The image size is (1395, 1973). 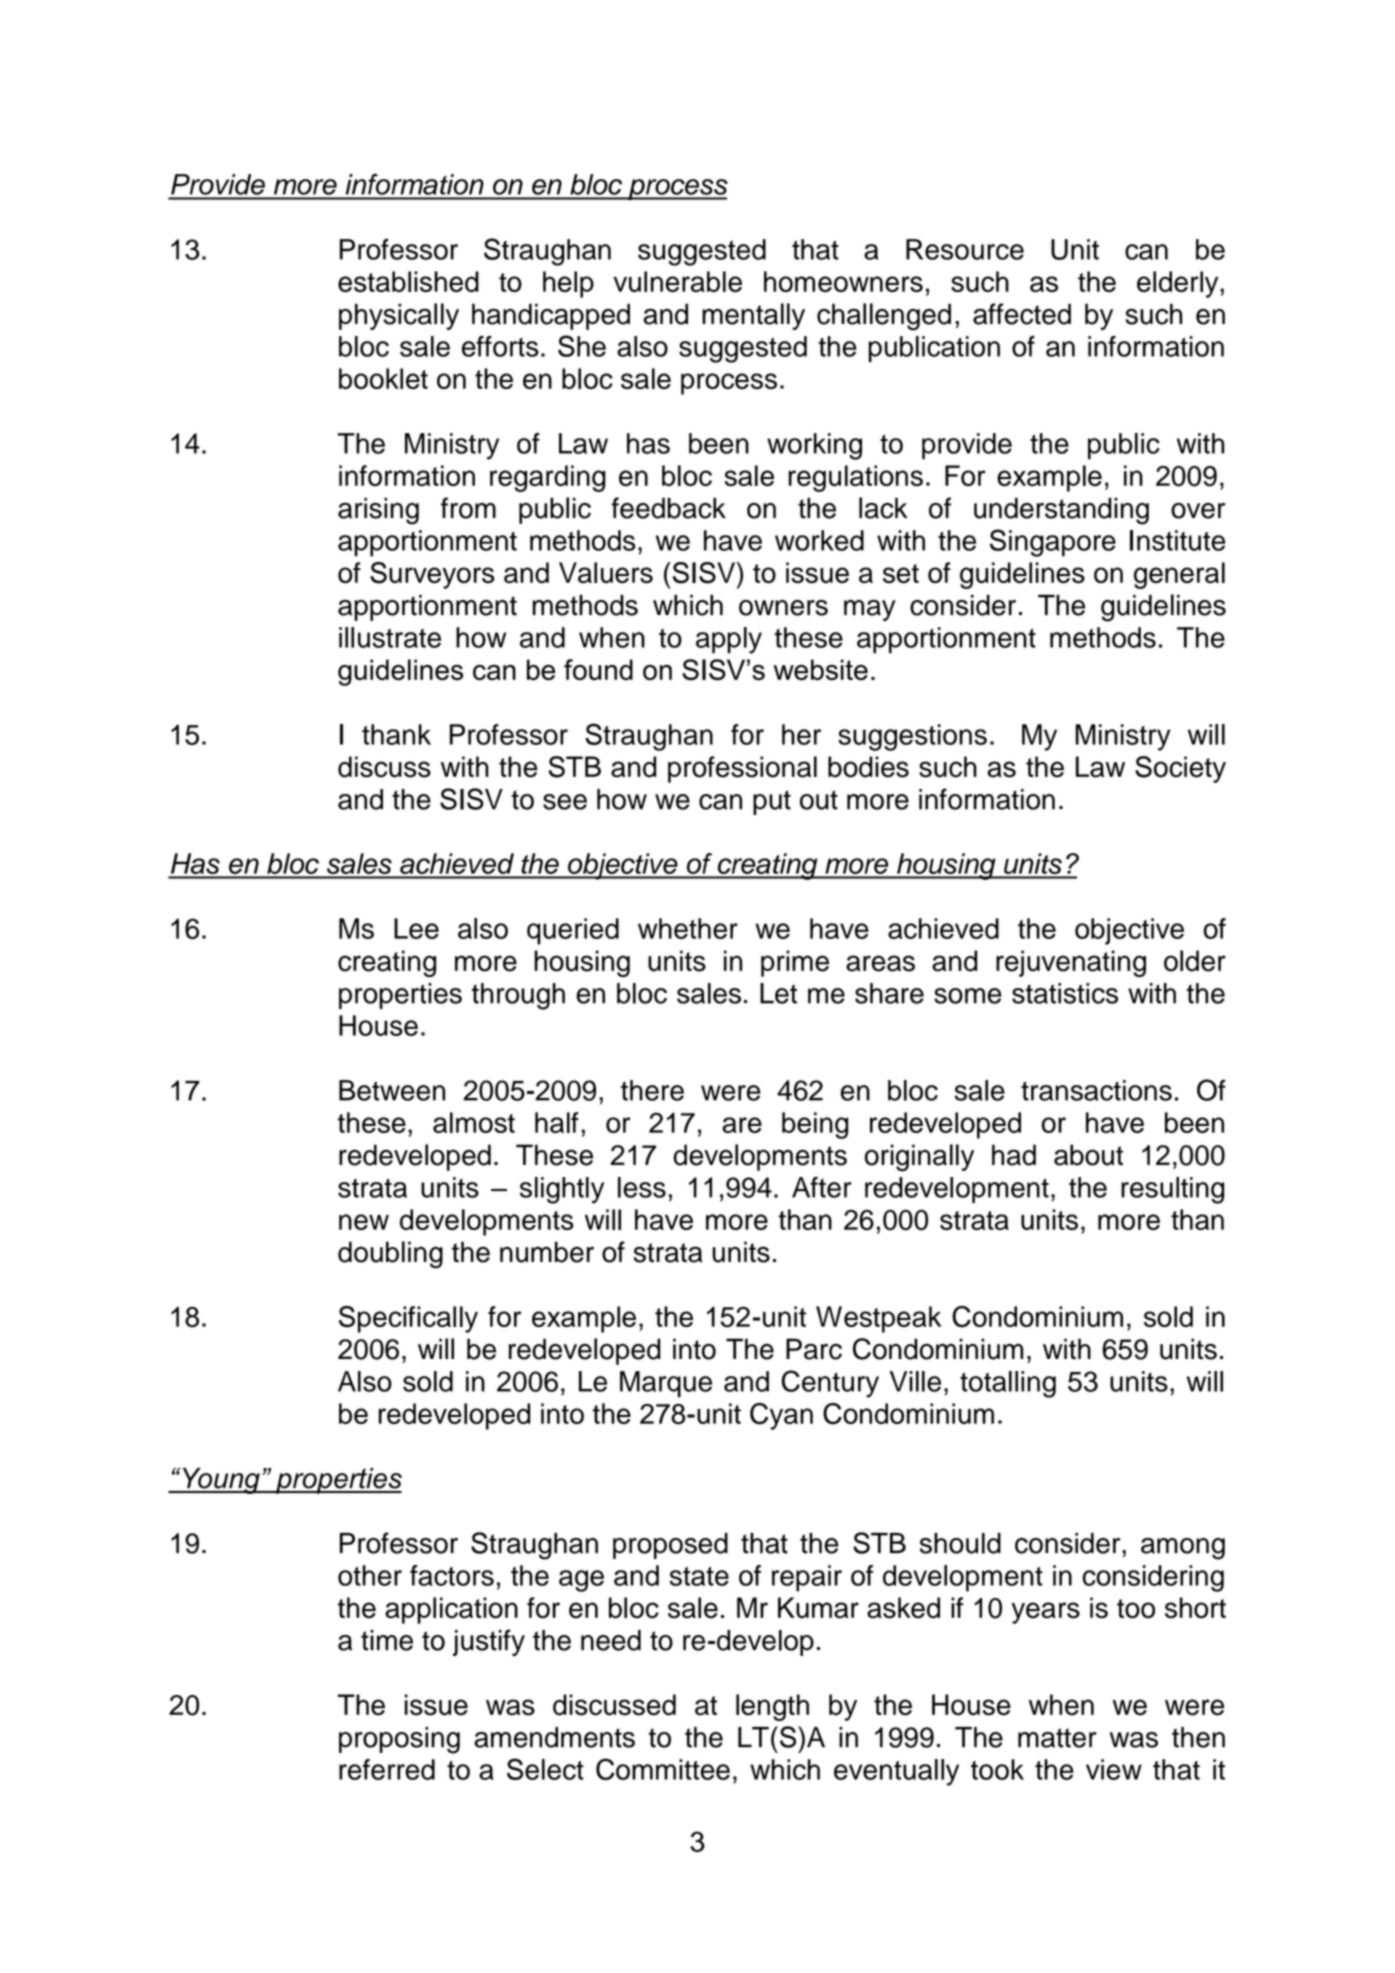 What do you see at coordinates (399, 316) in the image?
I see `physically` at bounding box center [399, 316].
